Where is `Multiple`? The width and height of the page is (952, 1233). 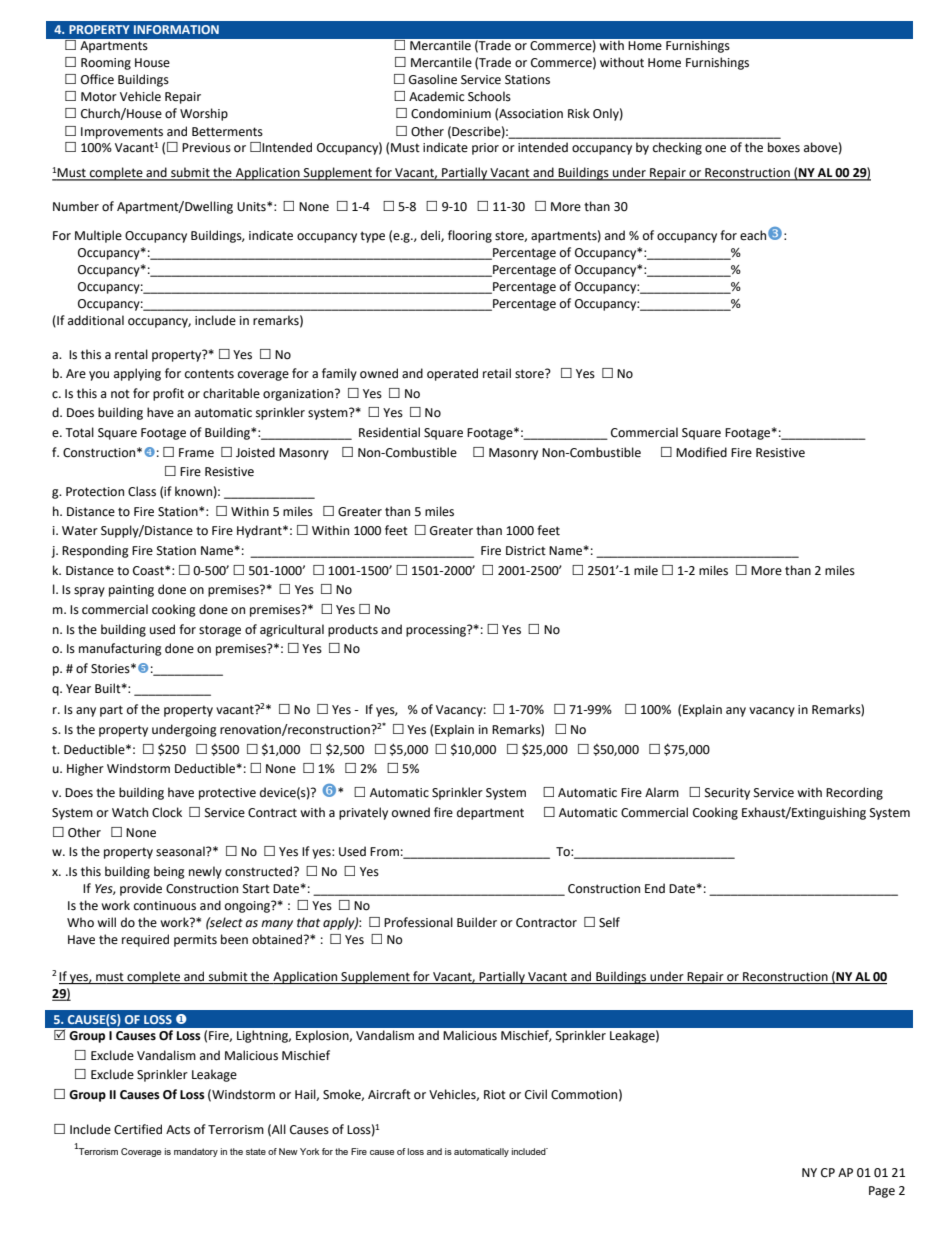 Multiple is located at coordinates (98, 236).
